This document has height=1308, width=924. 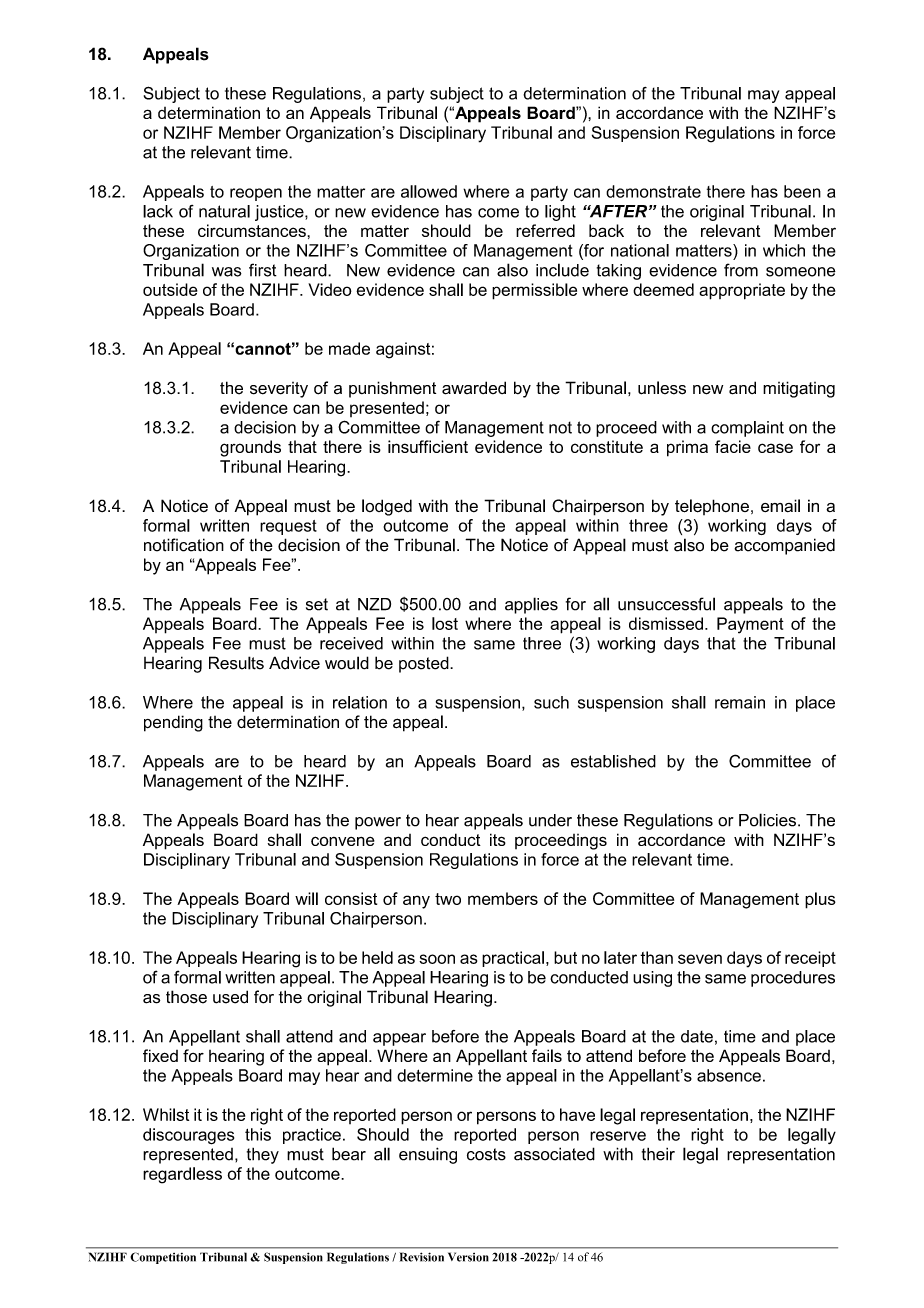 What do you see at coordinates (468, 1257) in the document?
I see `Version` at bounding box center [468, 1257].
